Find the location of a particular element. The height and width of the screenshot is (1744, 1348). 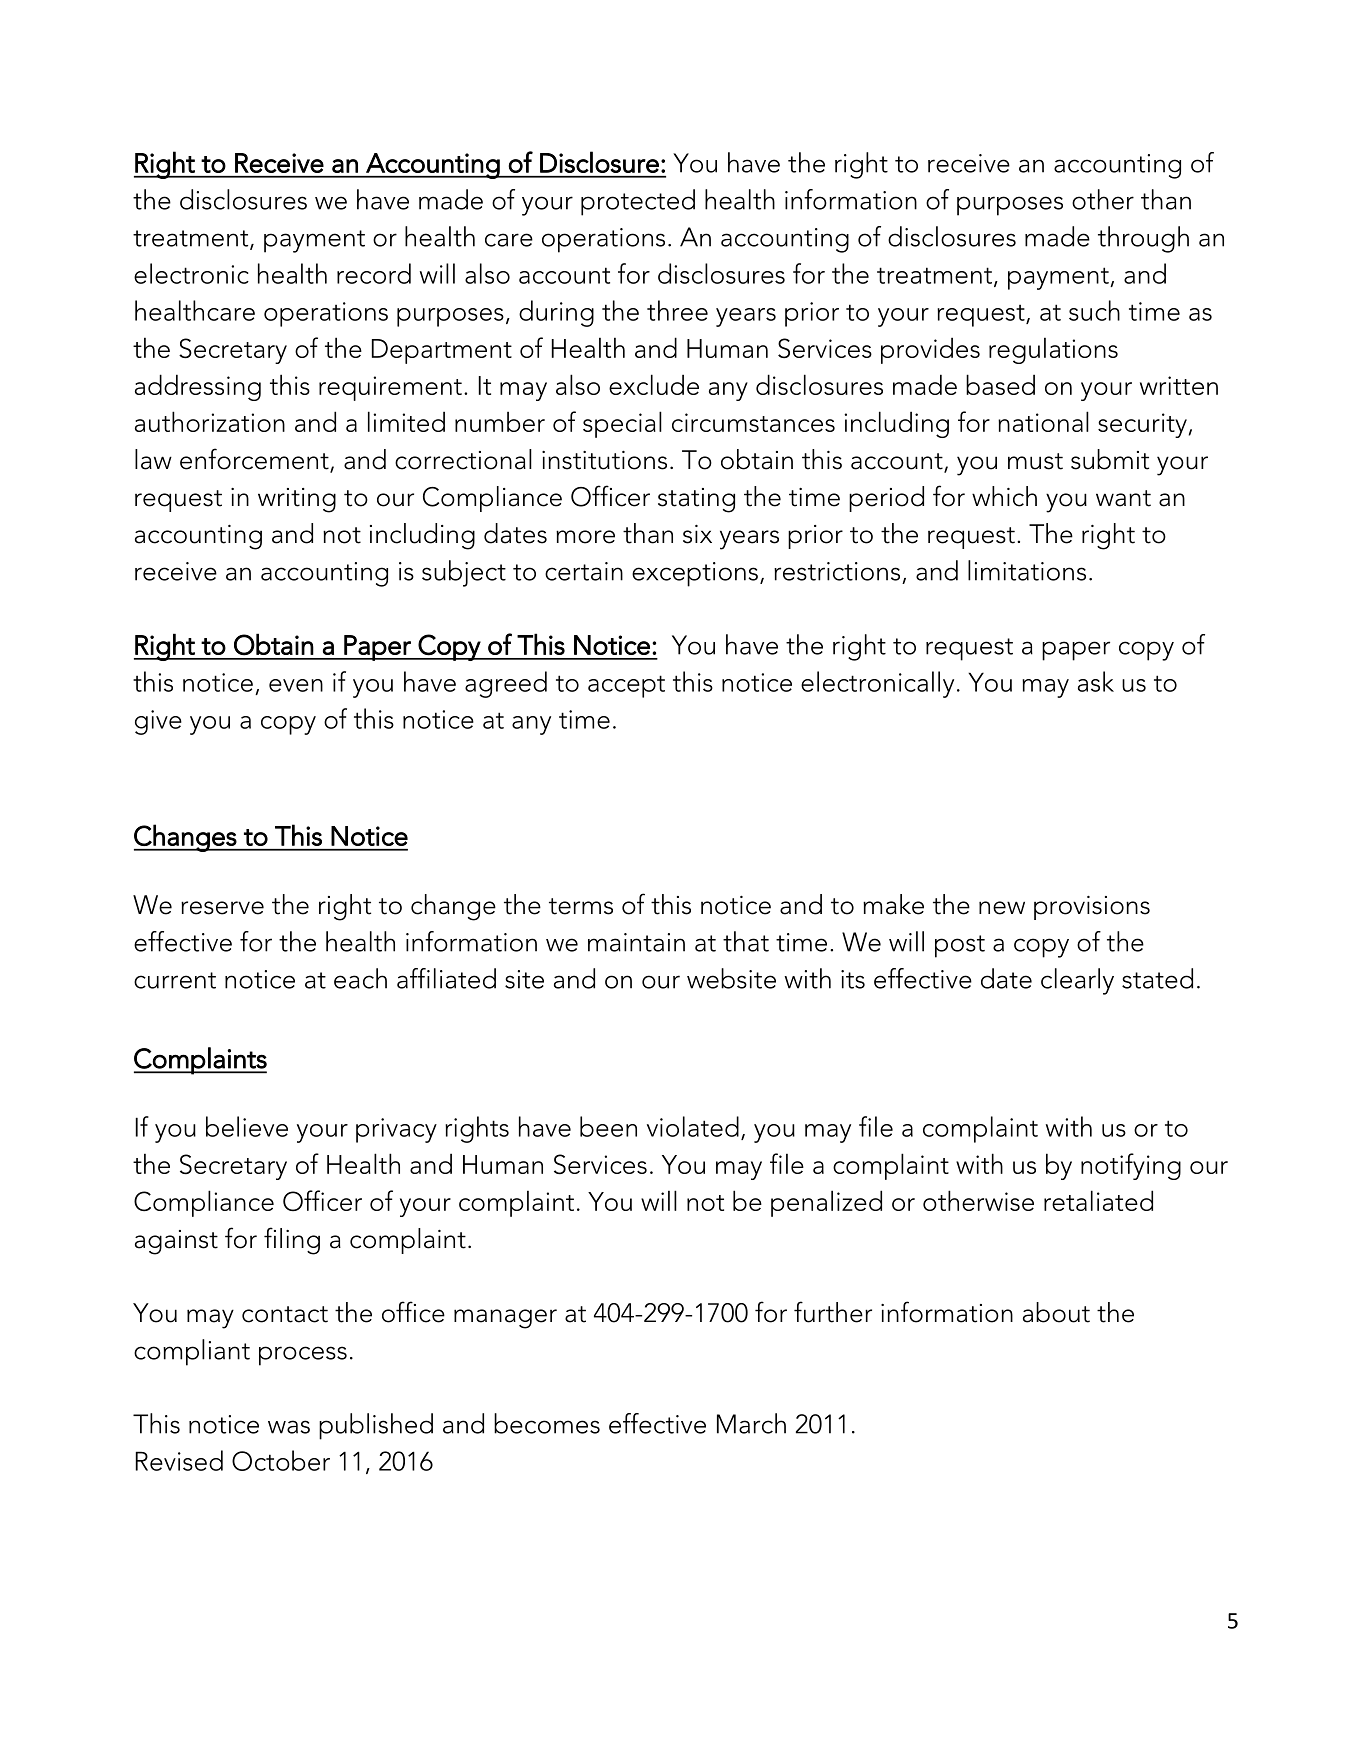

enforcement is located at coordinates (255, 460).
